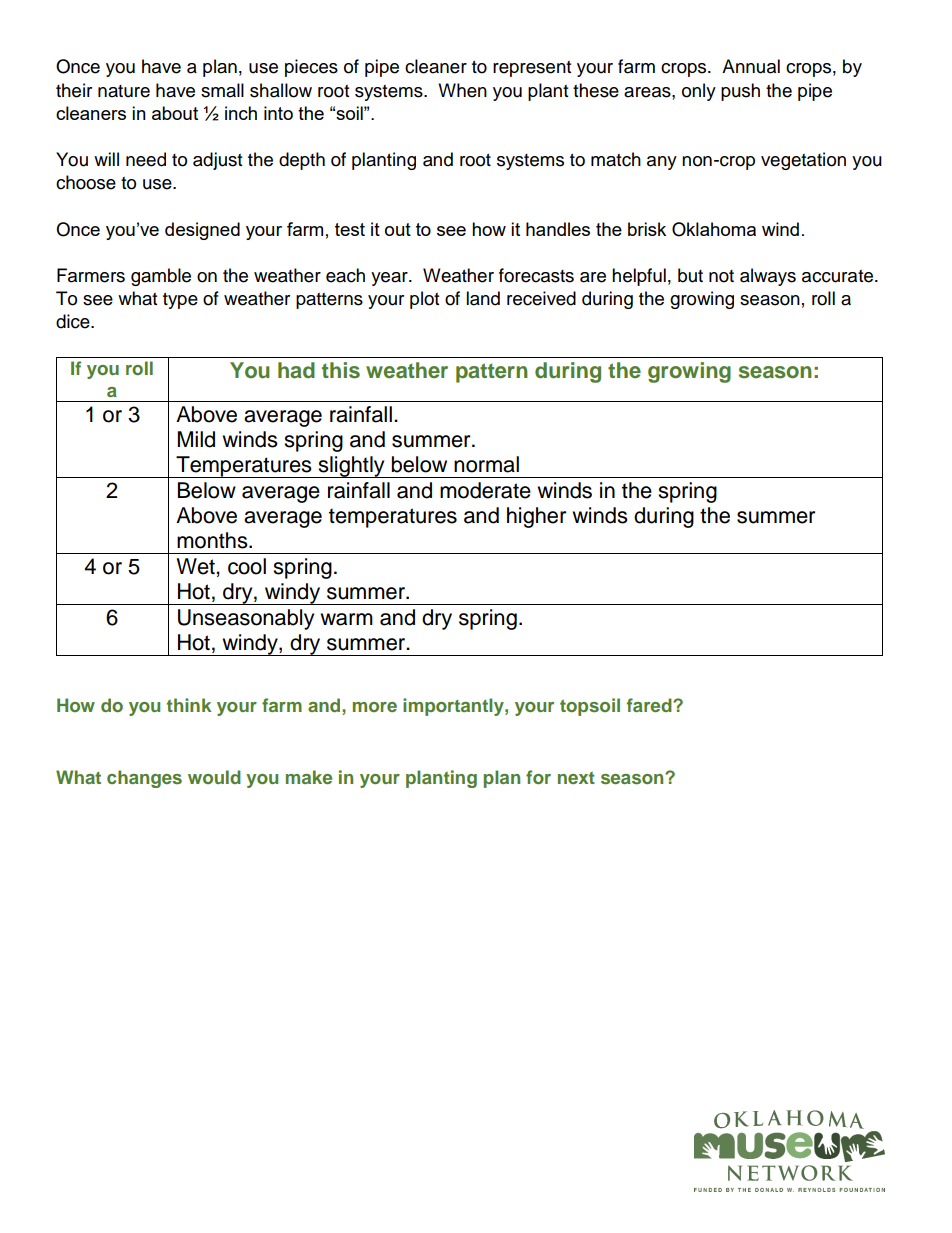 This page has height=1233, width=952. What do you see at coordinates (462, 90) in the page?
I see `When` at bounding box center [462, 90].
